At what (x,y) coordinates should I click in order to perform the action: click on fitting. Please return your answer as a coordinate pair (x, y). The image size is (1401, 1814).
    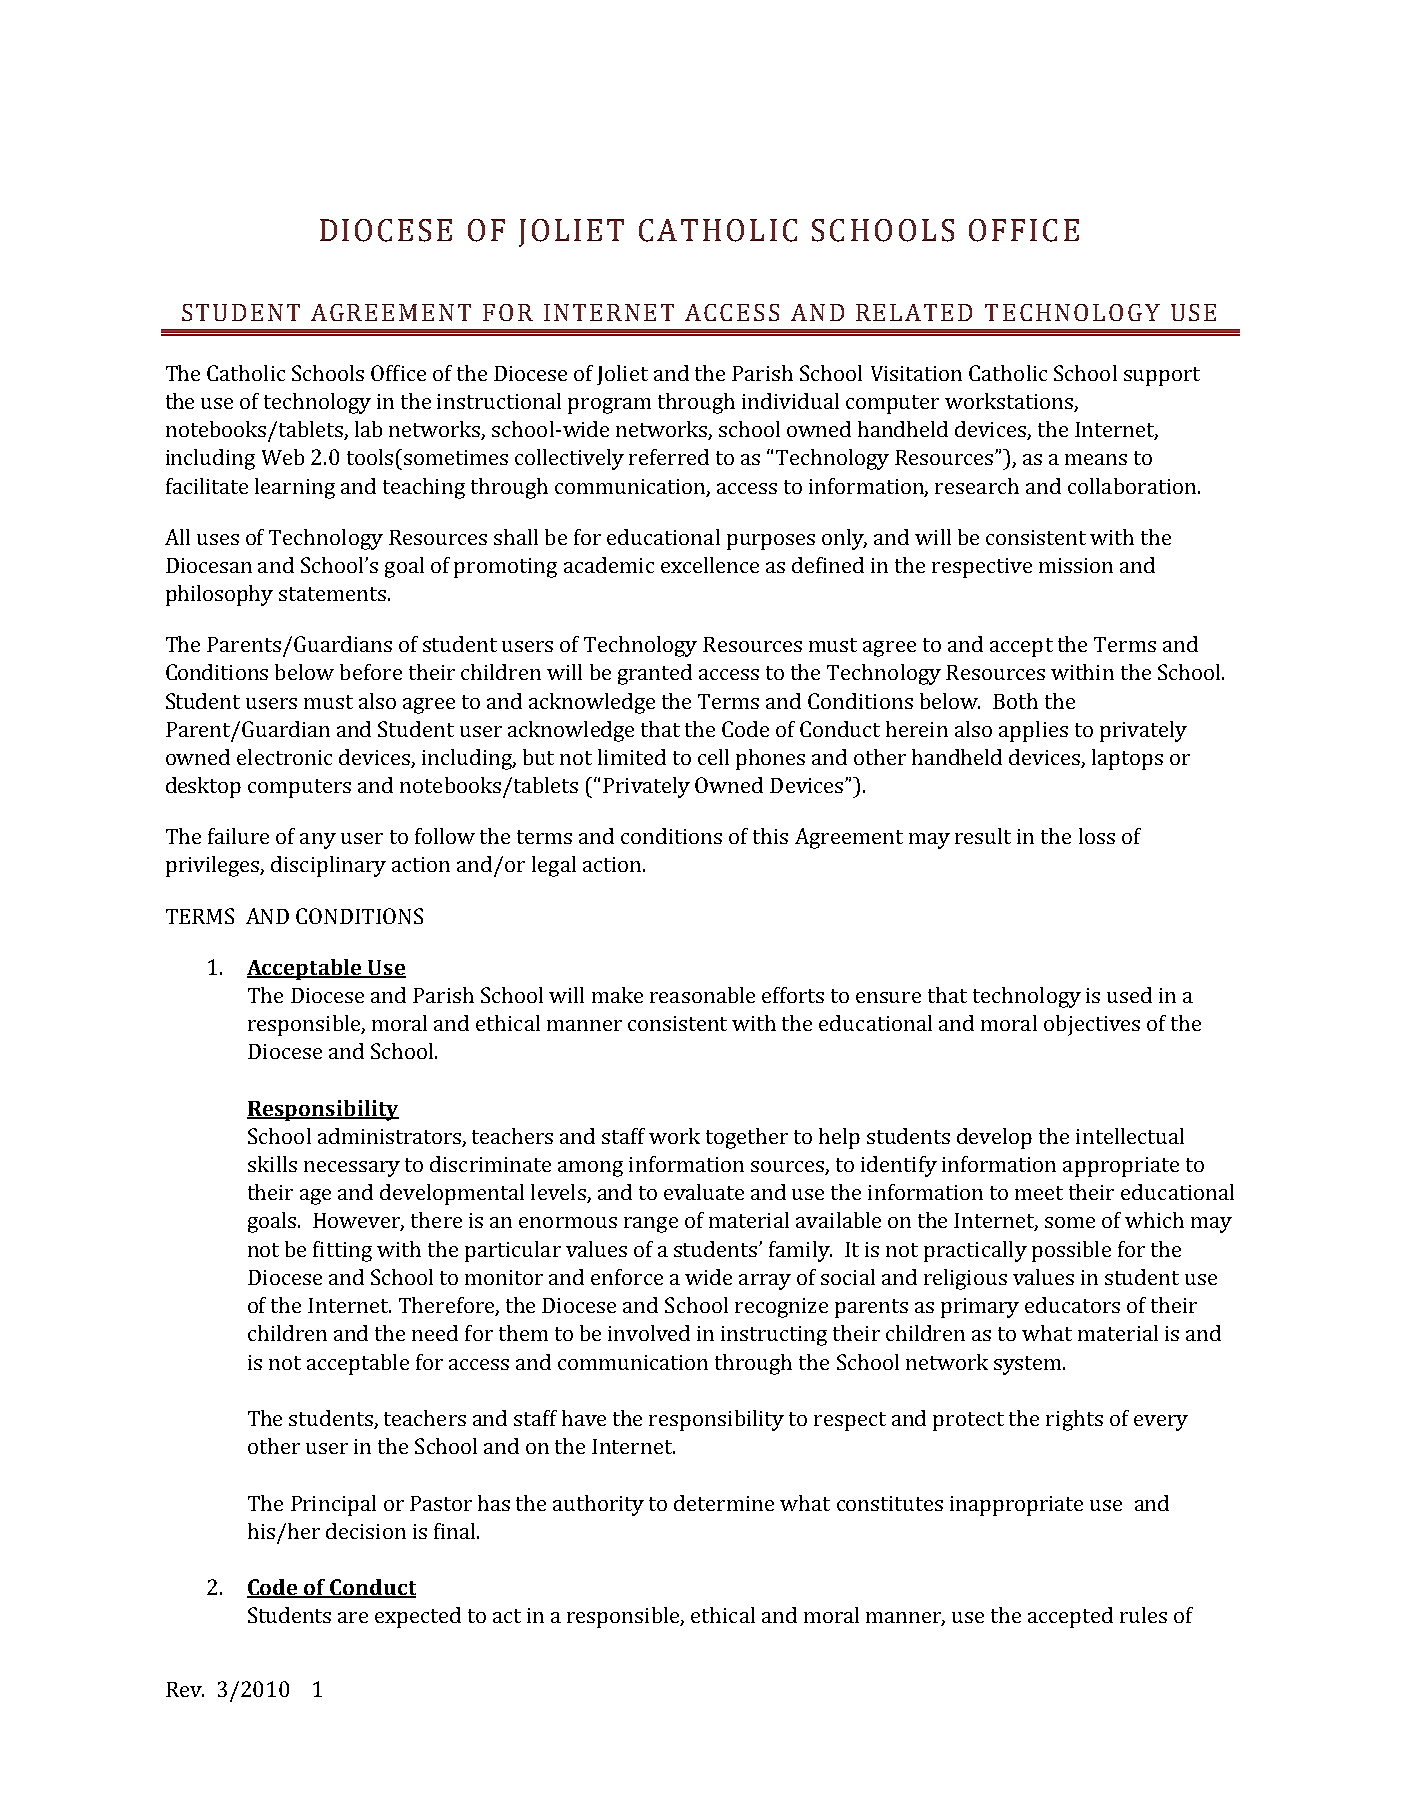
    Looking at the image, I should click on (342, 1251).
